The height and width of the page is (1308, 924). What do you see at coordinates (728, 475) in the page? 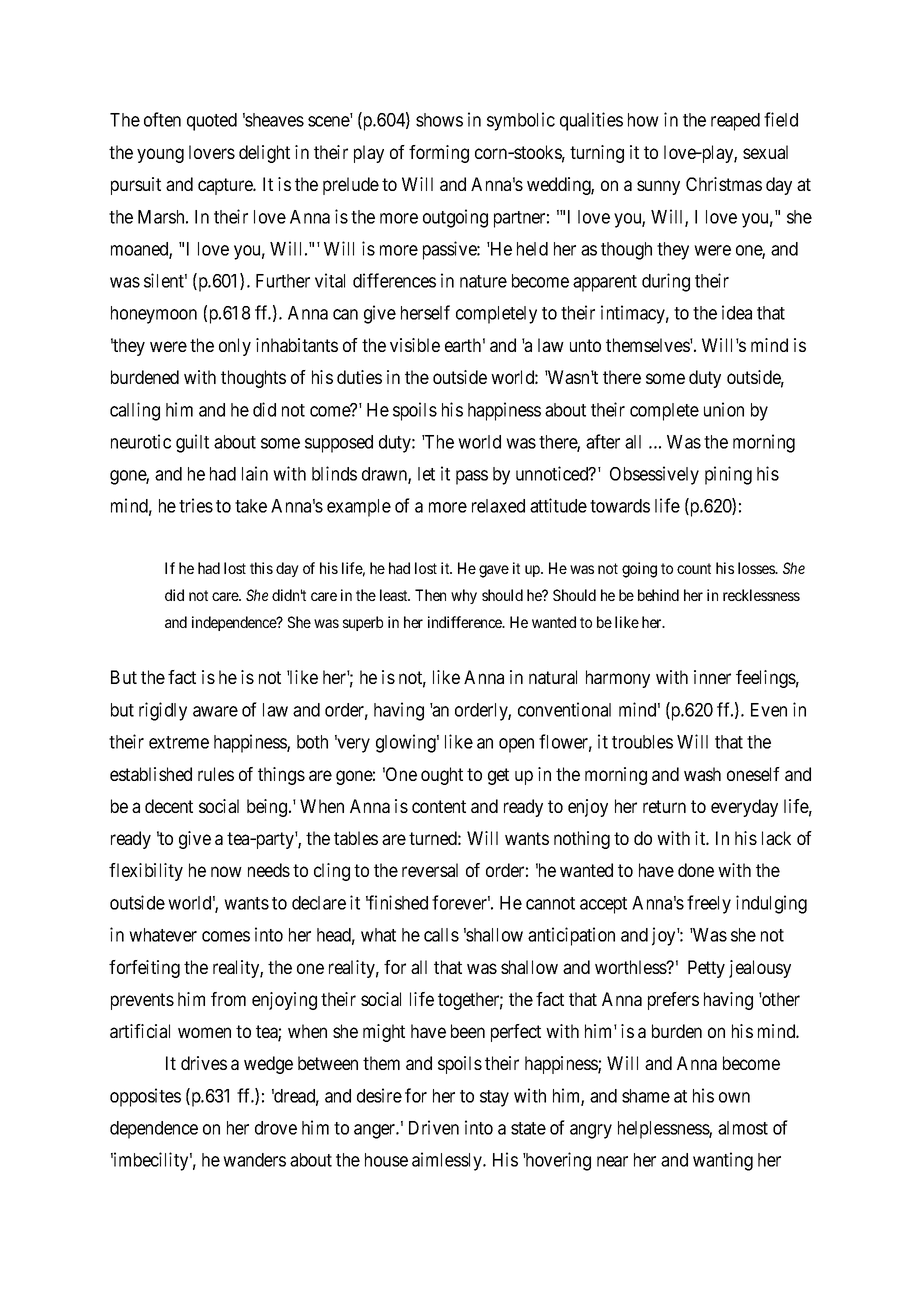
I see `pining` at bounding box center [728, 475].
